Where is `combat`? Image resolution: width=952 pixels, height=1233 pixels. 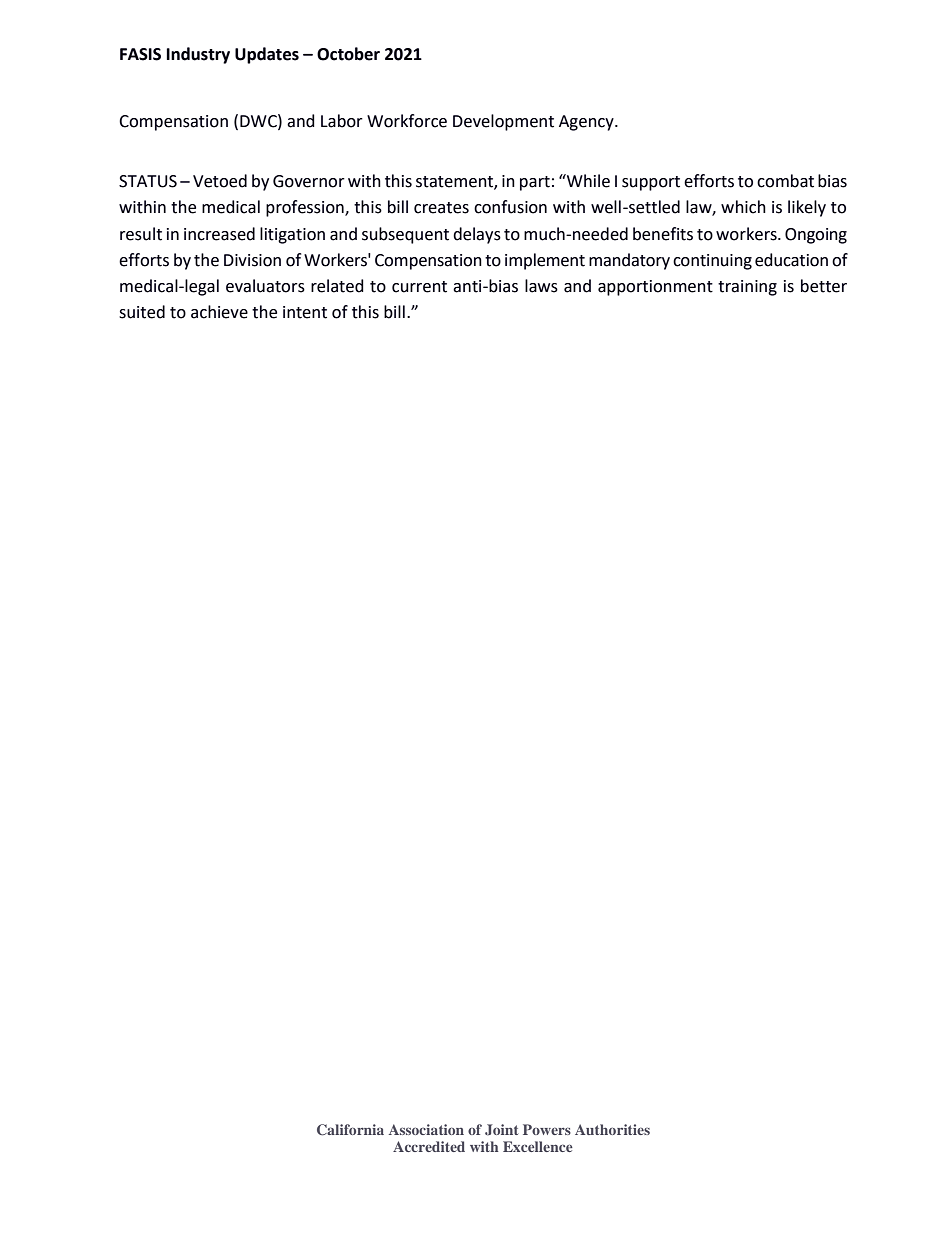 combat is located at coordinates (785, 181).
